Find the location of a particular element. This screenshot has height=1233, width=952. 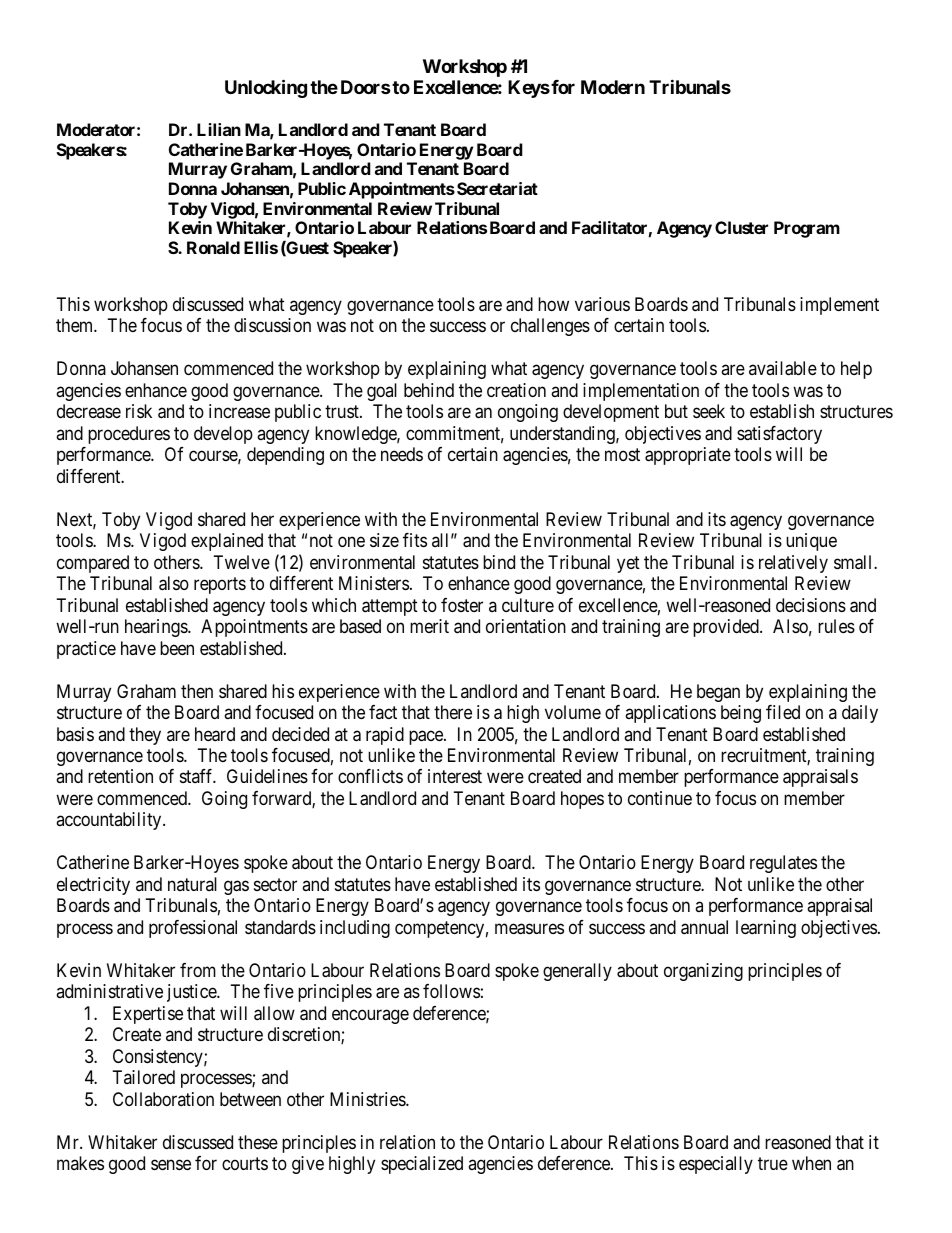

needs is located at coordinates (402, 454).
